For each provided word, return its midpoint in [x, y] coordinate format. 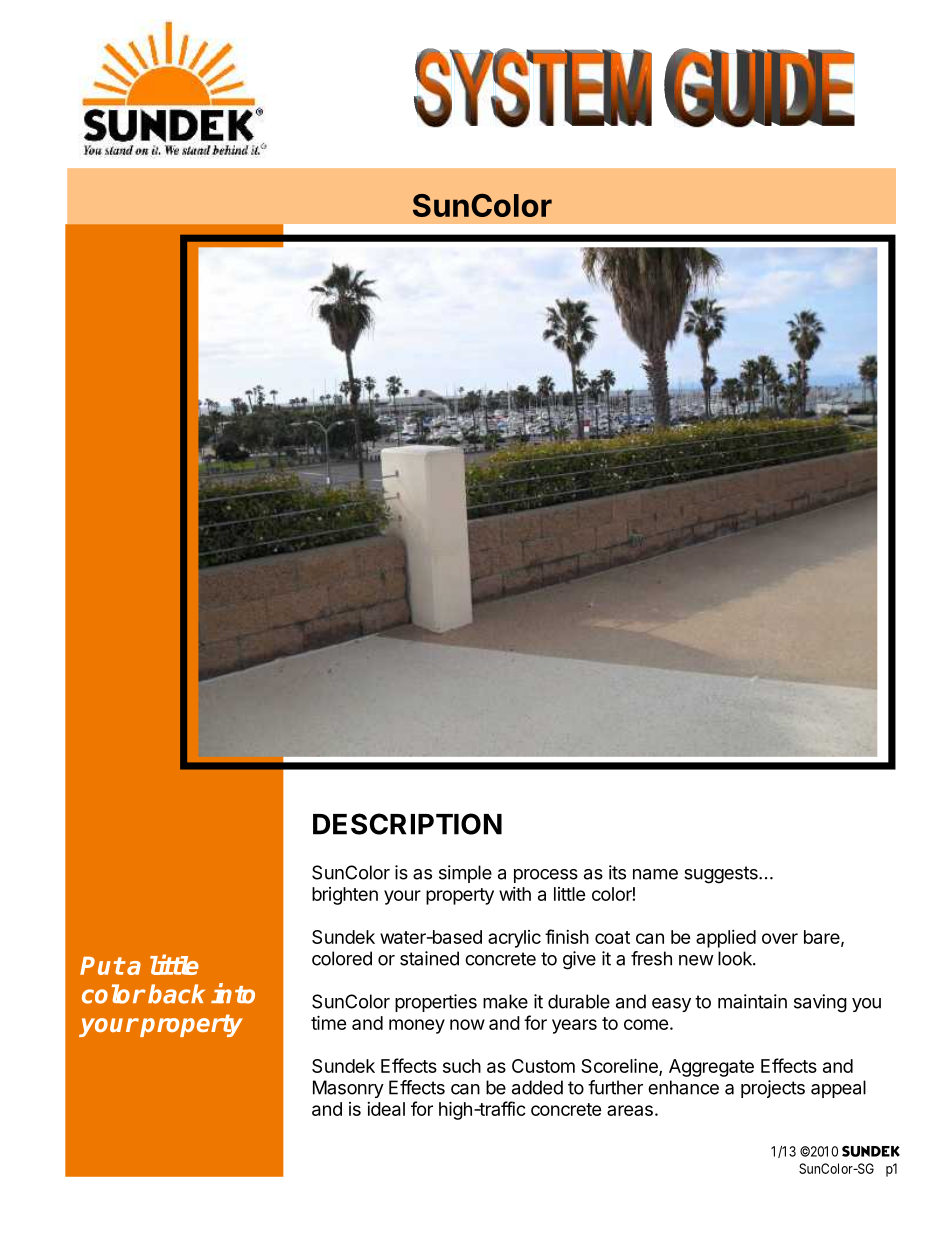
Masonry [348, 1089]
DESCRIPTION [407, 824]
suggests [722, 875]
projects [773, 1089]
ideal [386, 1109]
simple [465, 874]
